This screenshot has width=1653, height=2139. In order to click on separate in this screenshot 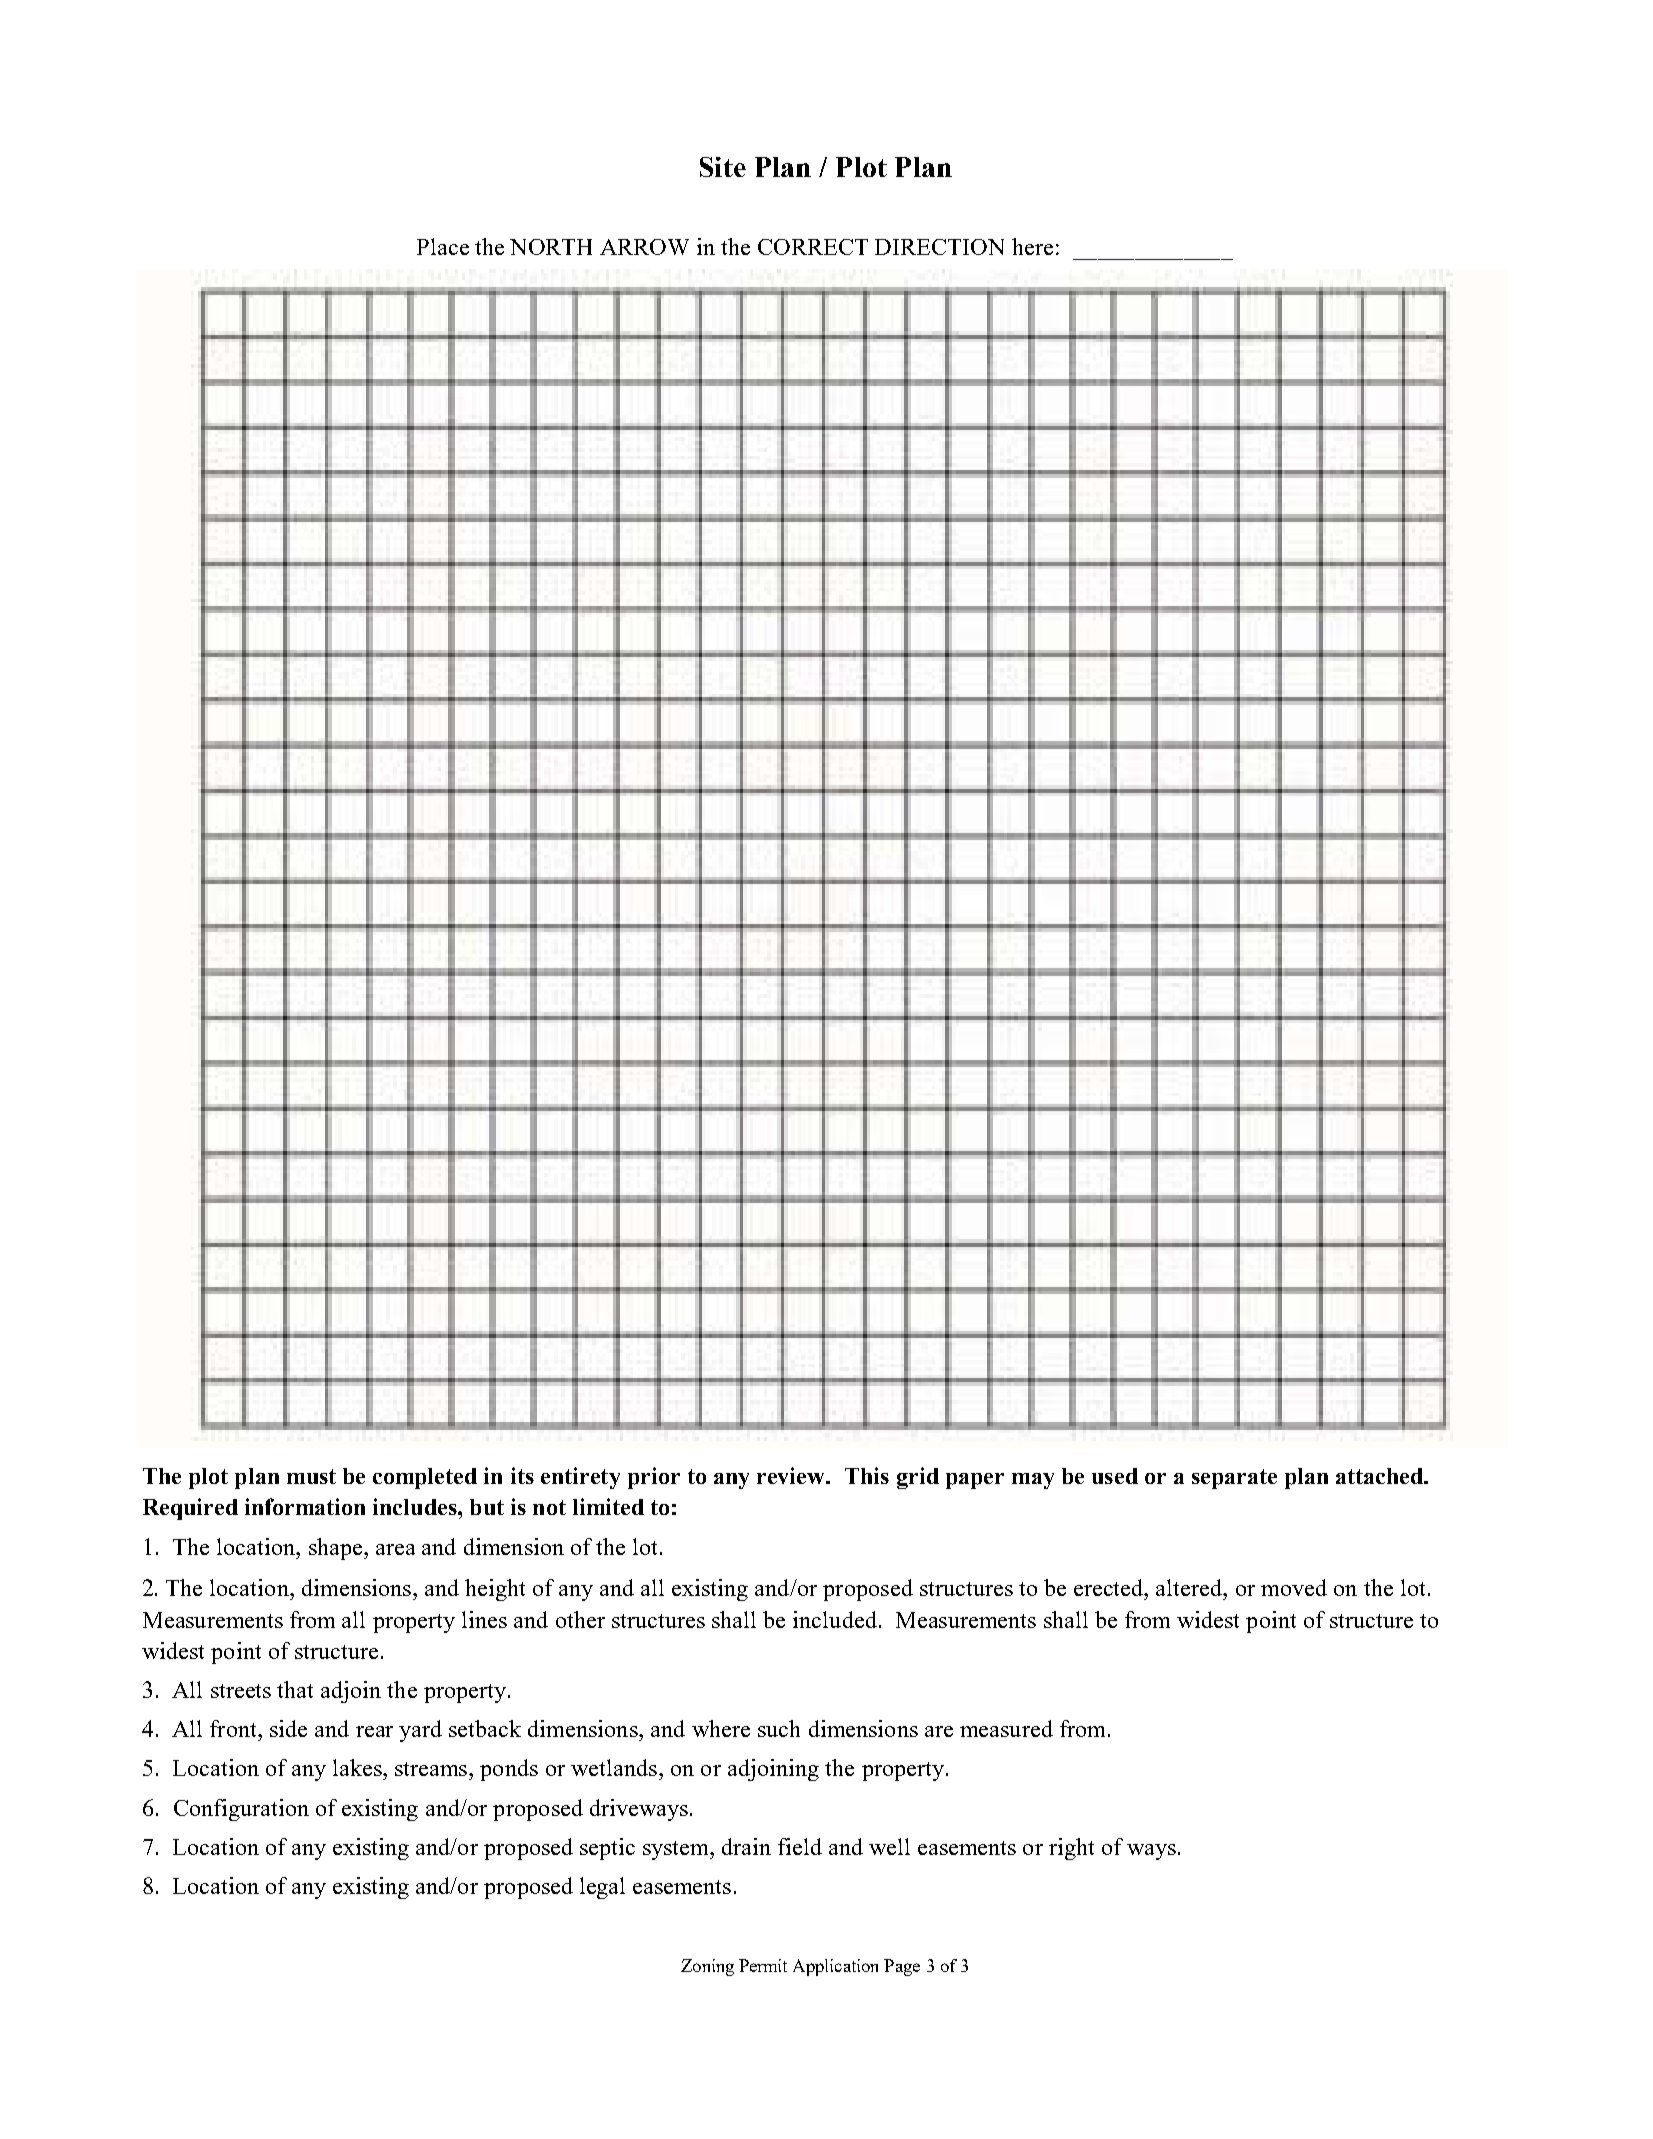, I will do `click(1234, 1479)`.
